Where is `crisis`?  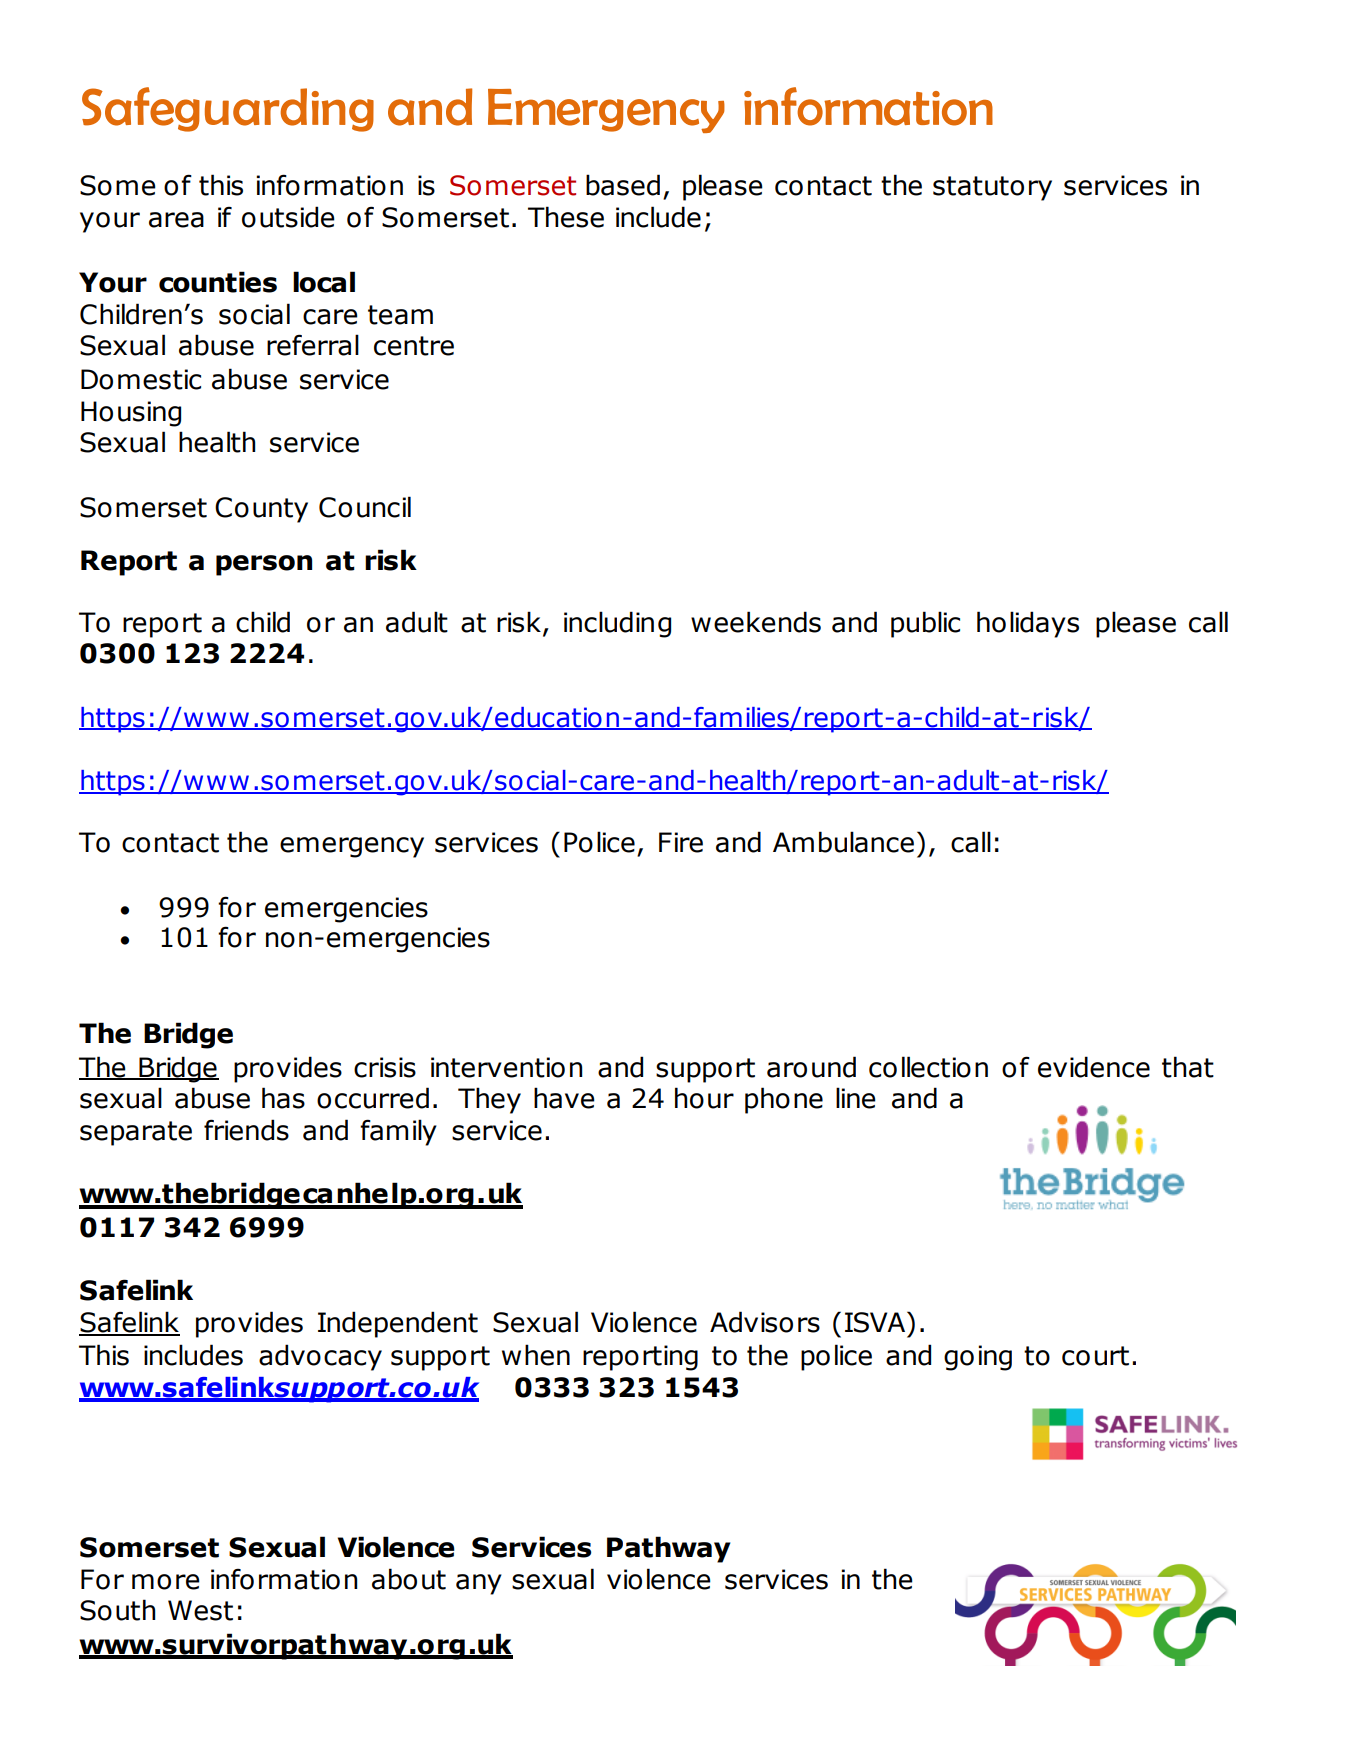 crisis is located at coordinates (385, 1067).
